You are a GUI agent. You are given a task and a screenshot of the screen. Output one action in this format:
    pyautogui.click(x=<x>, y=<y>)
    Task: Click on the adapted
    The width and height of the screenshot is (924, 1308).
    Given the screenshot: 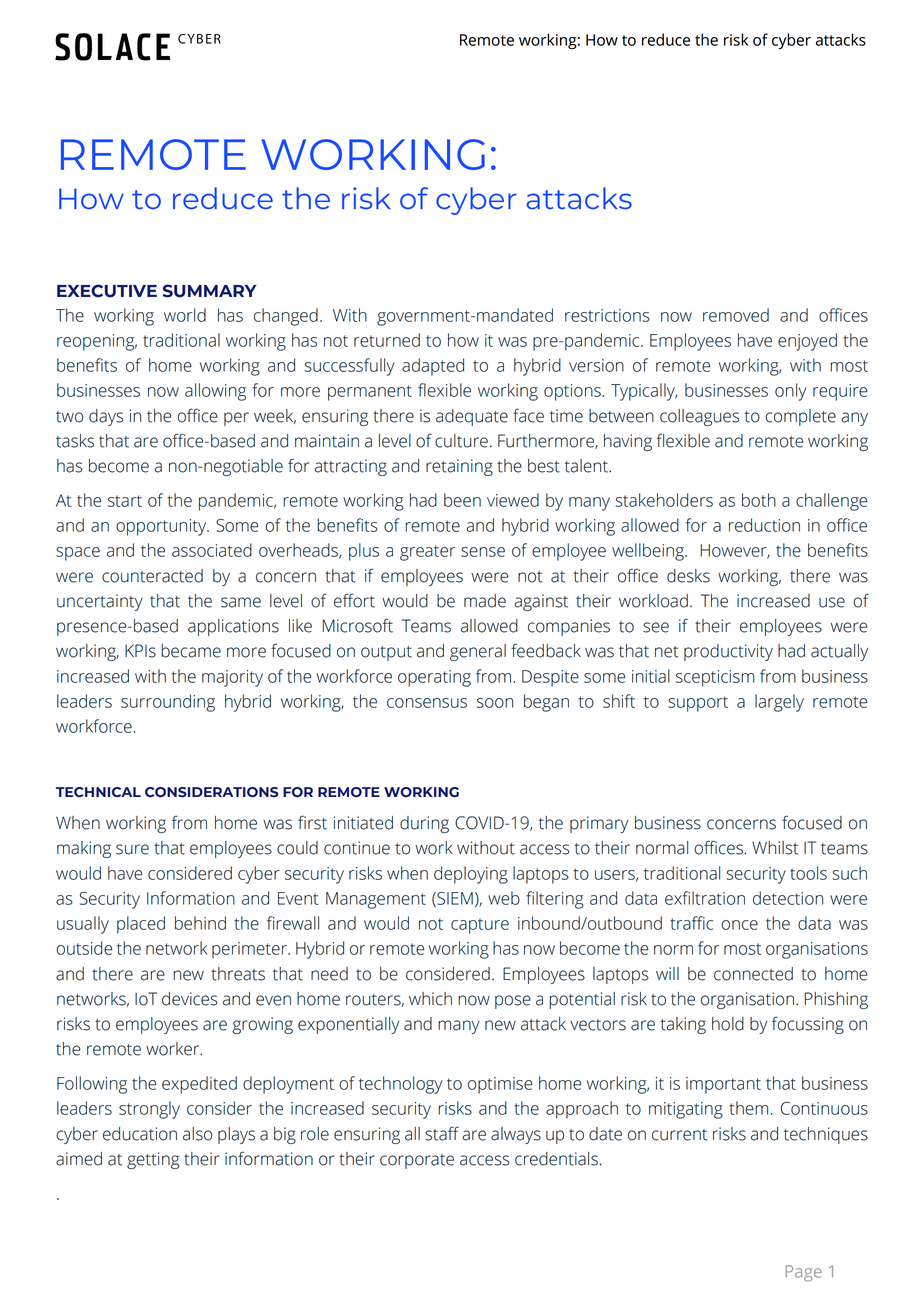 What is the action you would take?
    pyautogui.click(x=433, y=367)
